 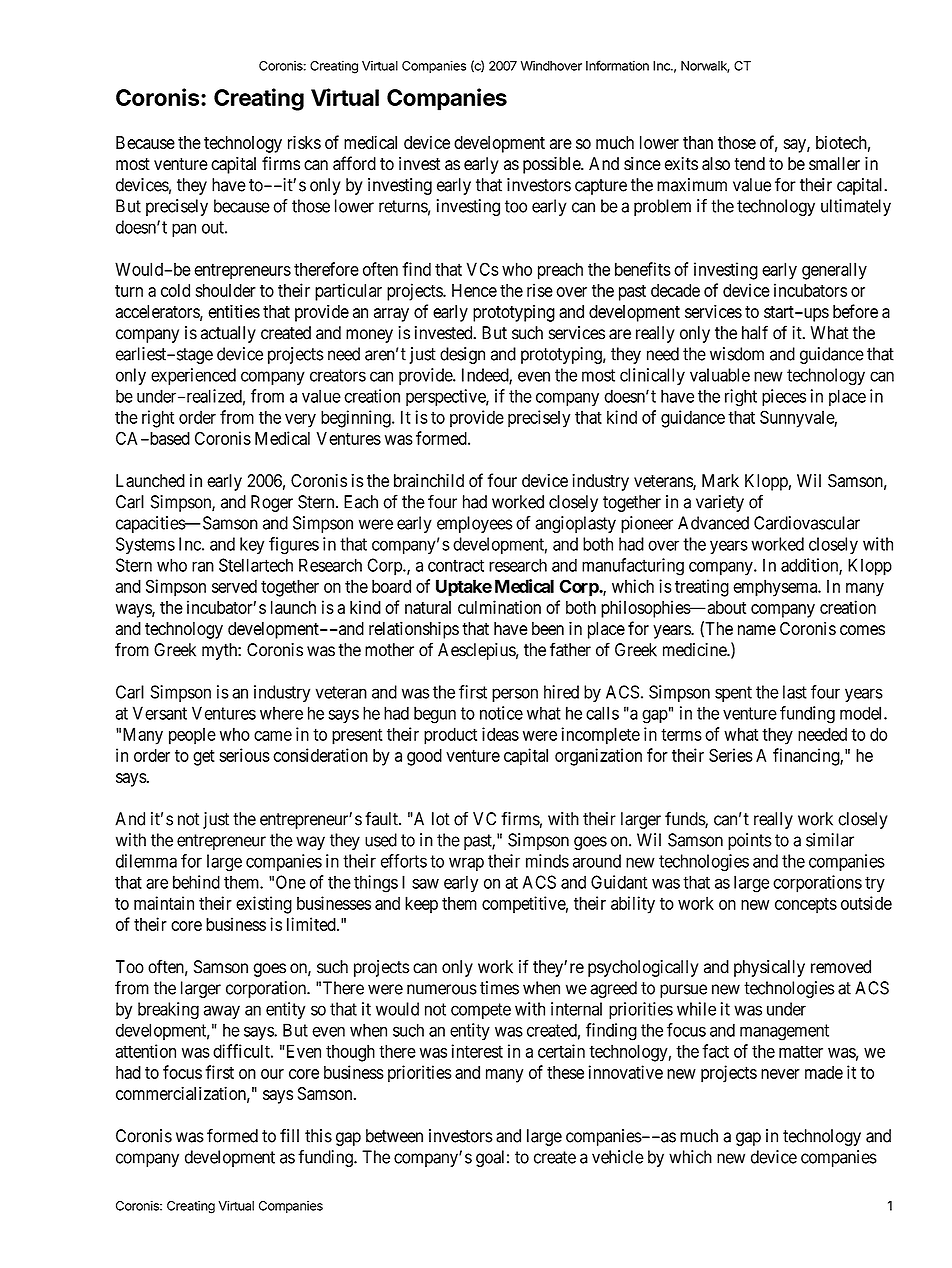 I want to click on serious, so click(x=244, y=755).
